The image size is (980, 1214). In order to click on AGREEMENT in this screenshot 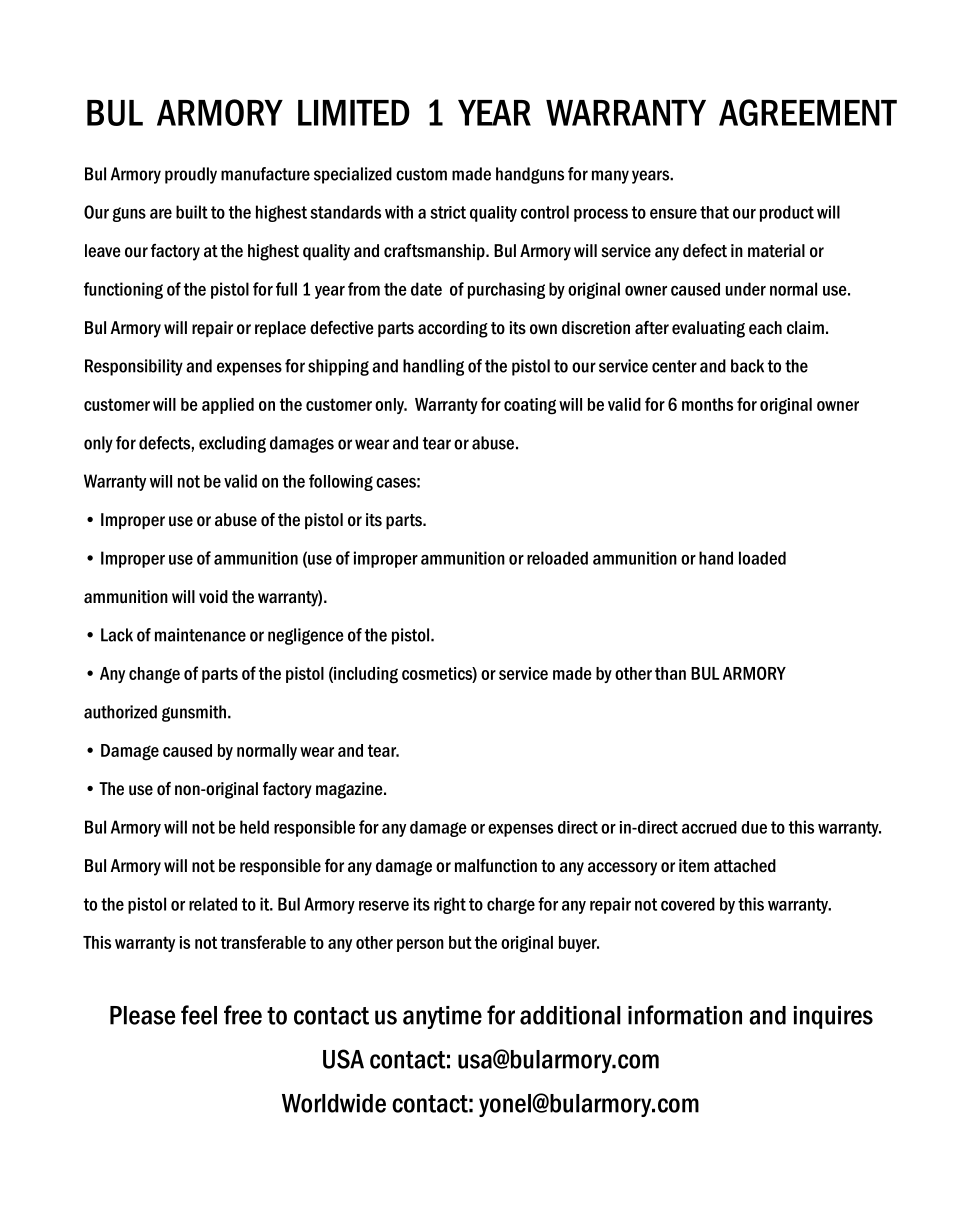, I will do `click(808, 112)`.
